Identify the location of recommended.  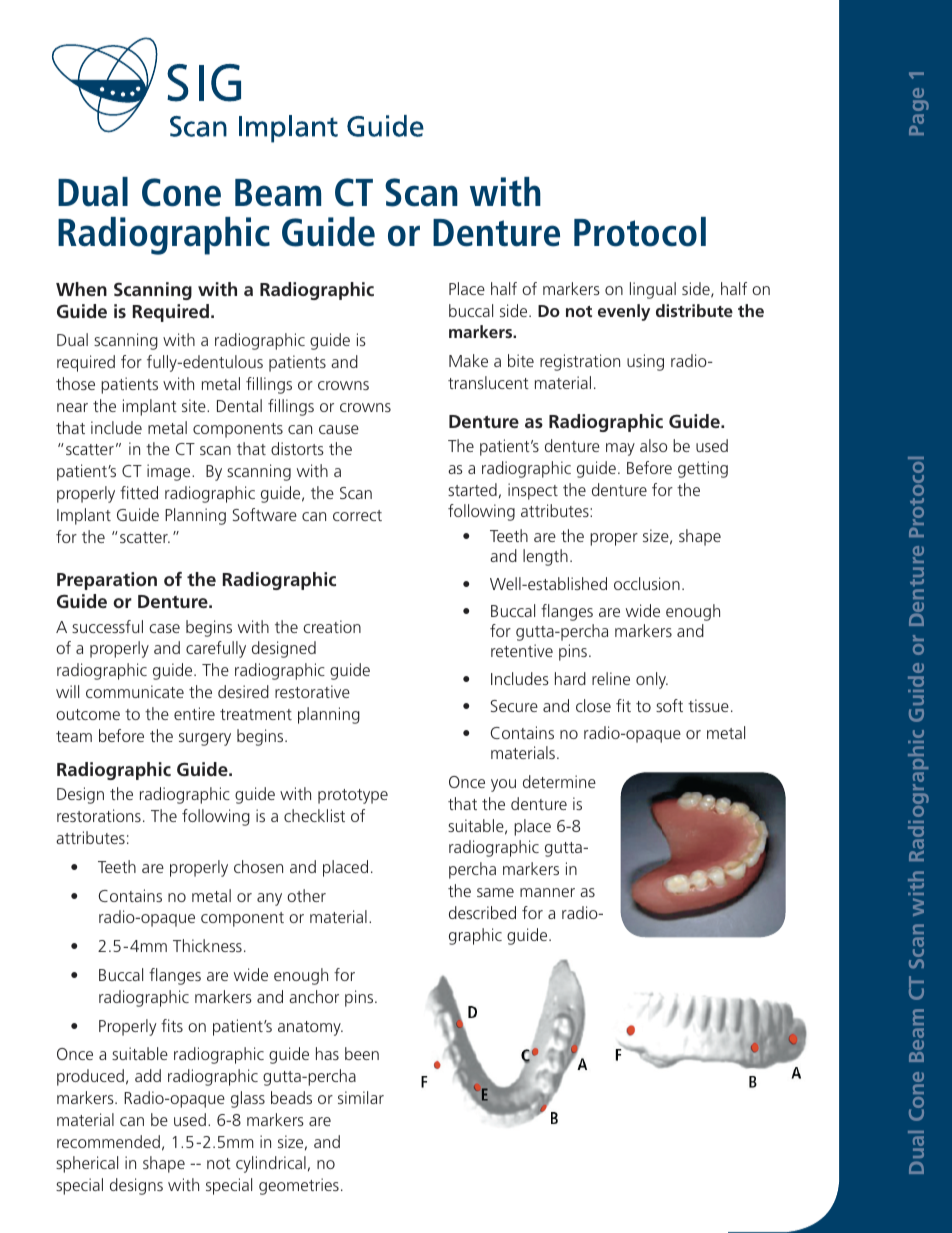
(108, 1141).
